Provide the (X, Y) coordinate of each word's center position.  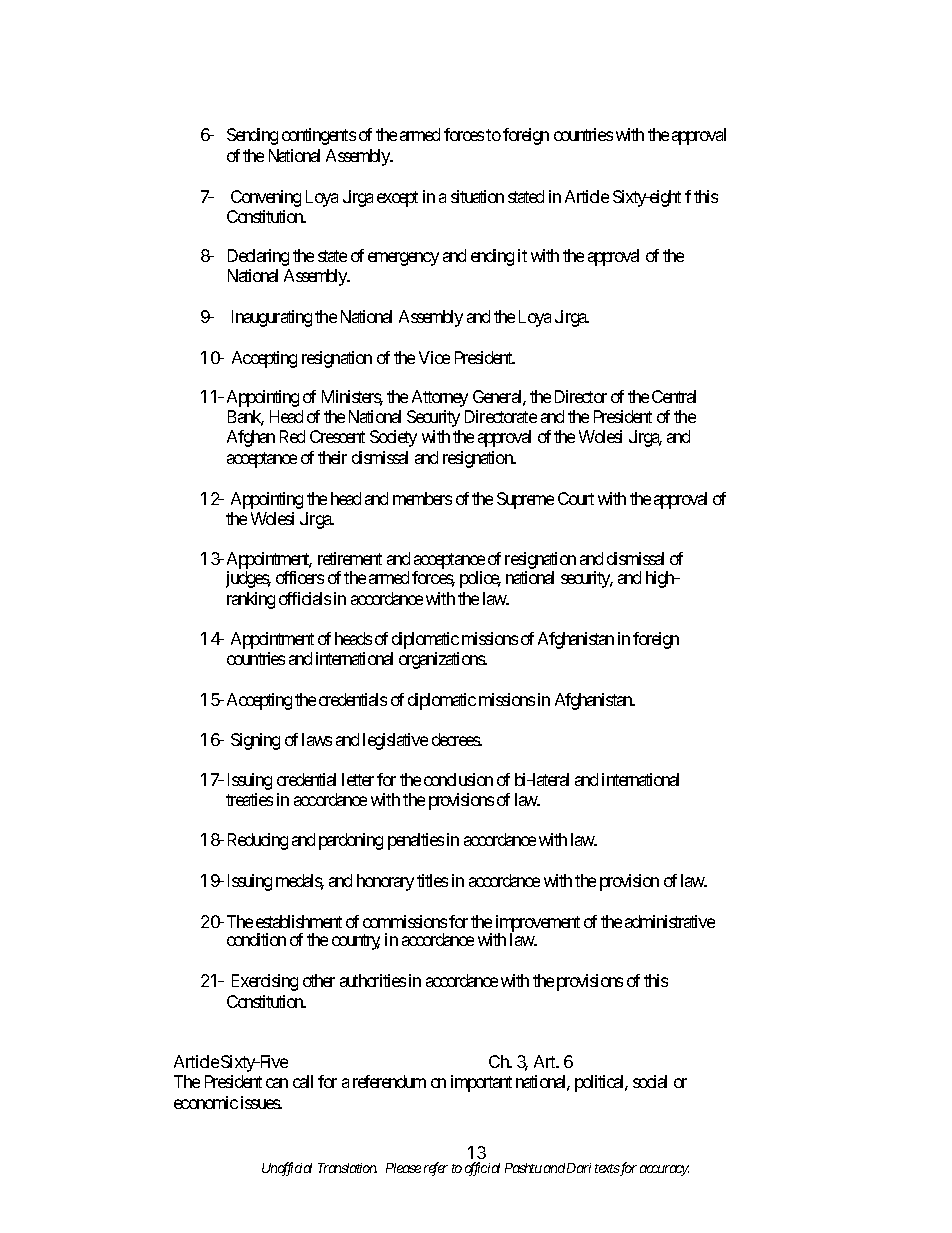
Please (403, 1168)
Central (674, 396)
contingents (319, 136)
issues (261, 1102)
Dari (579, 1168)
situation (477, 196)
